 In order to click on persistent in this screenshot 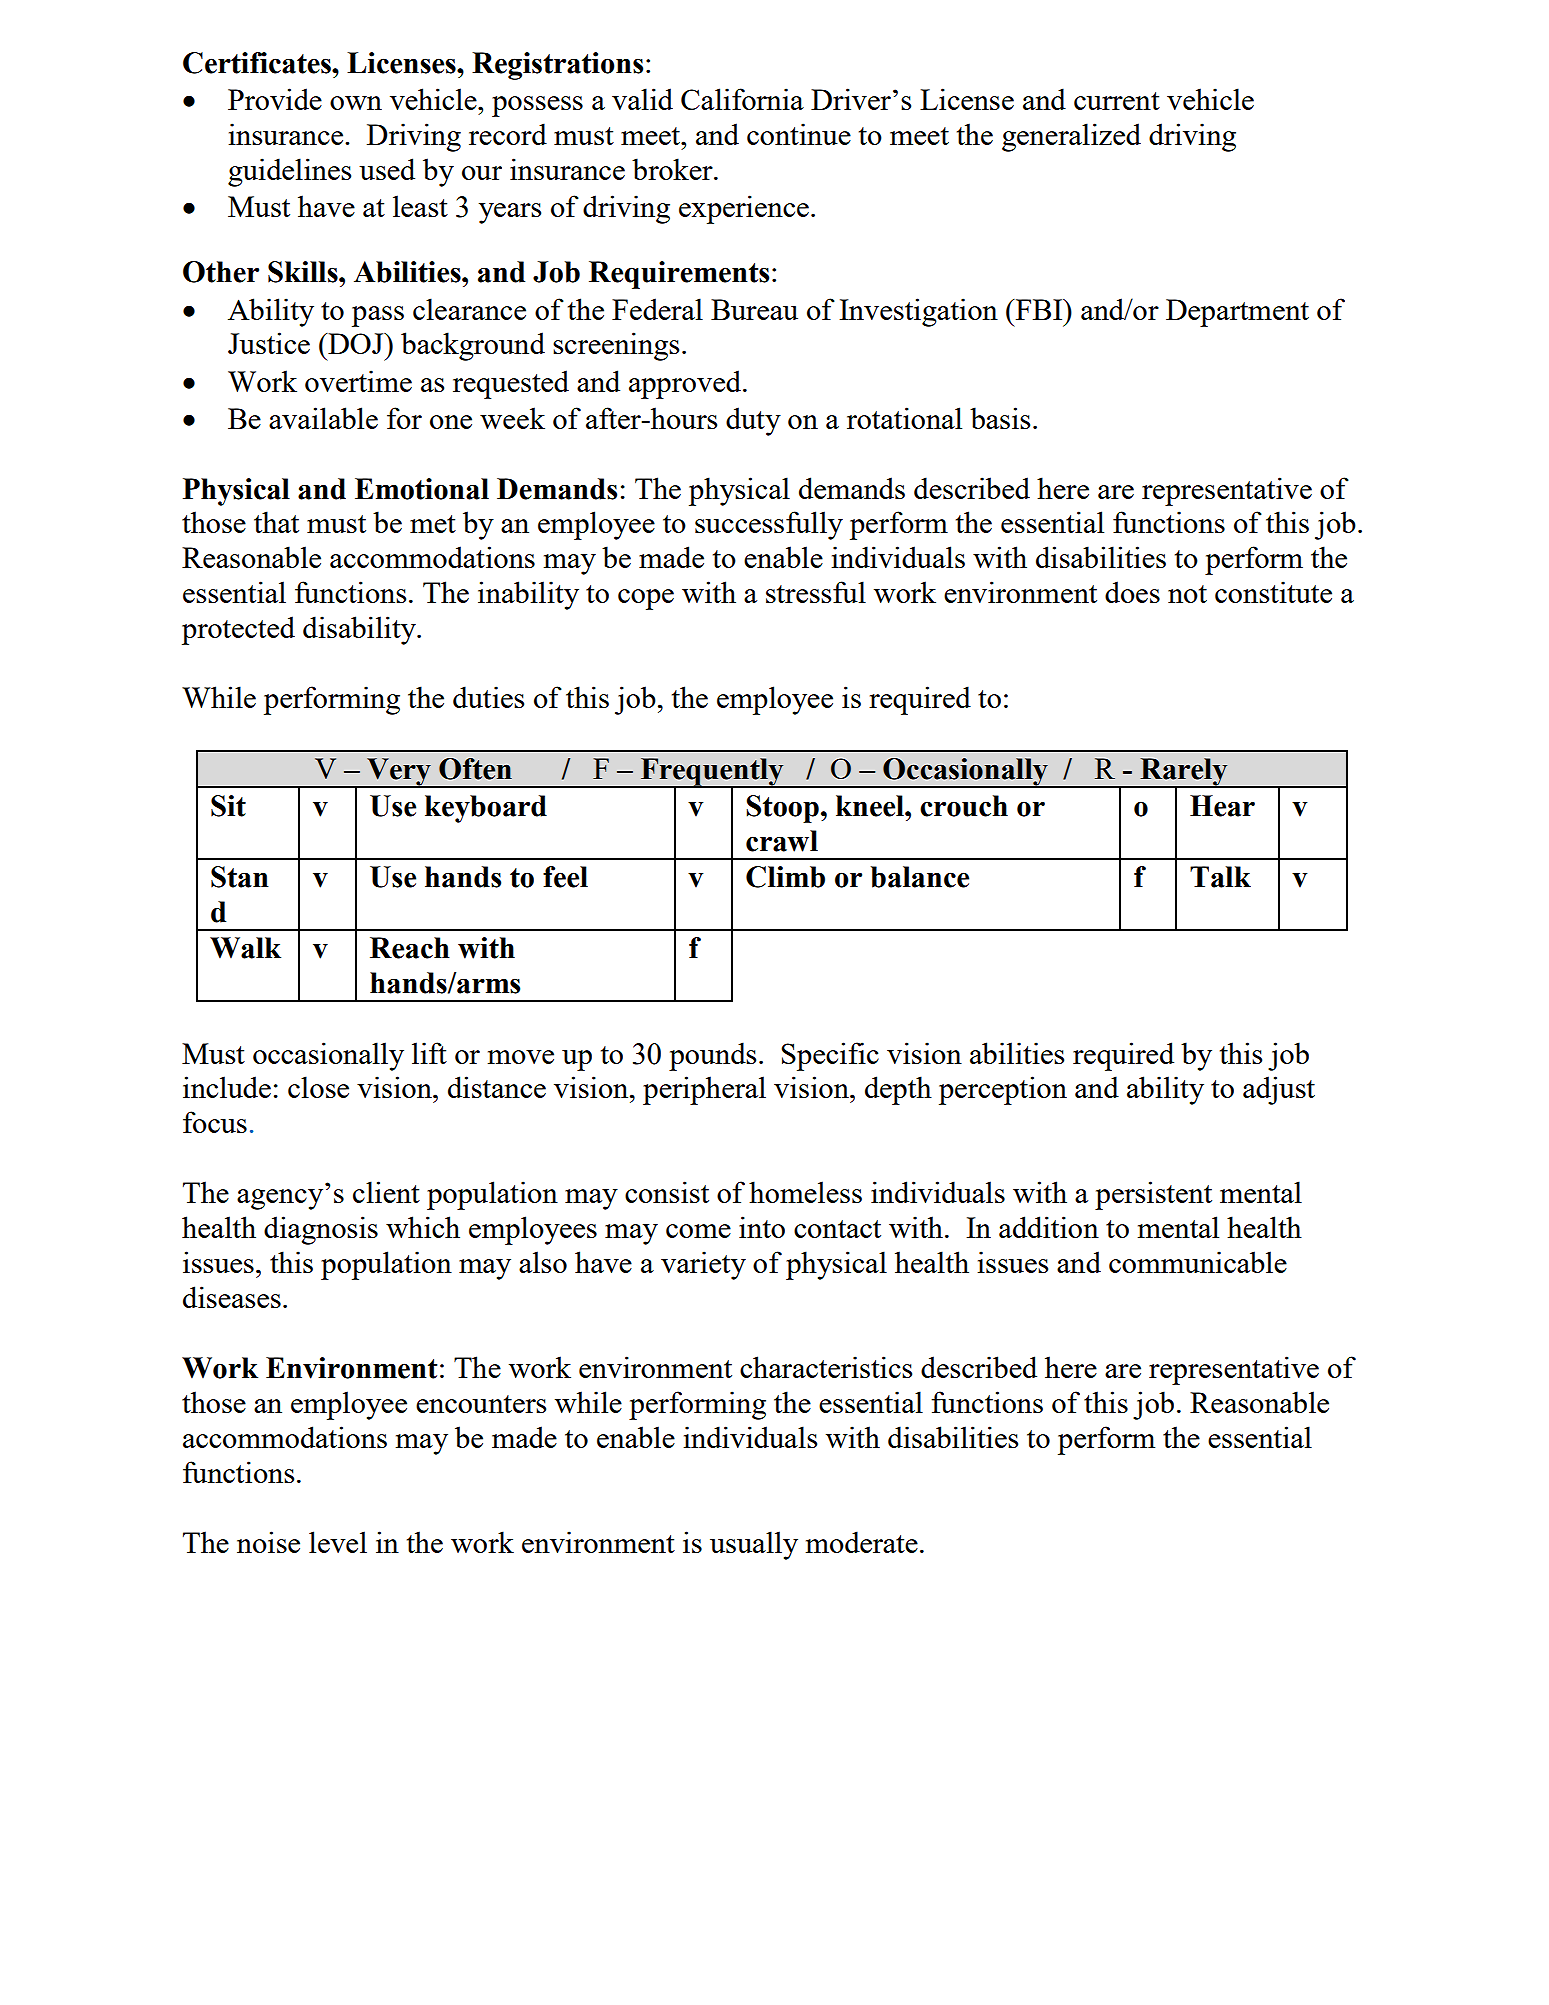, I will do `click(1153, 1195)`.
